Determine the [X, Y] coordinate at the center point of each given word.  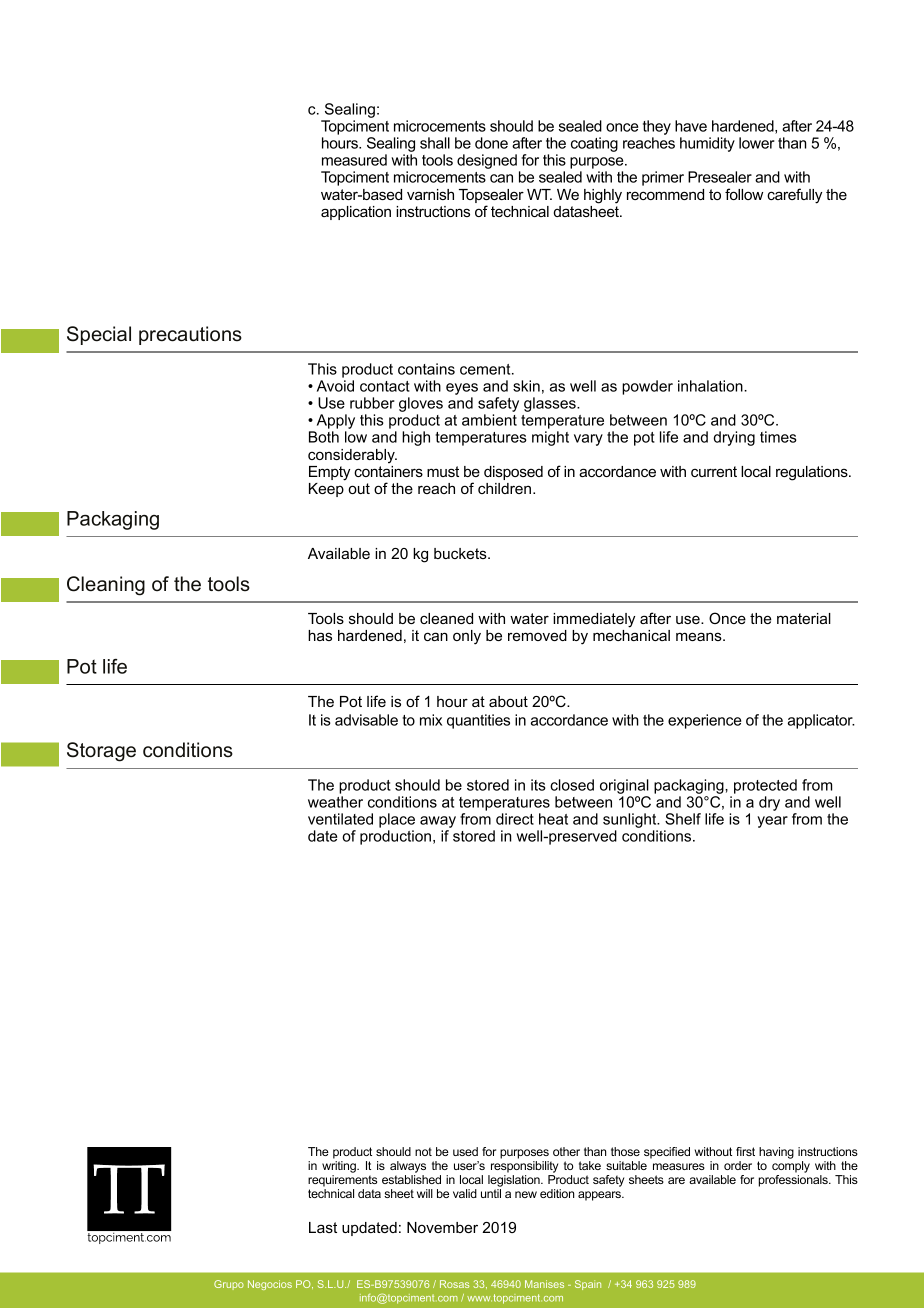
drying [734, 438]
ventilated [340, 819]
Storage [101, 752]
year [772, 822]
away [438, 823]
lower [757, 143]
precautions [190, 335]
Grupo [229, 1285]
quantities [478, 721]
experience [704, 721]
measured [354, 160]
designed [487, 161]
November [442, 1227]
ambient [489, 420]
